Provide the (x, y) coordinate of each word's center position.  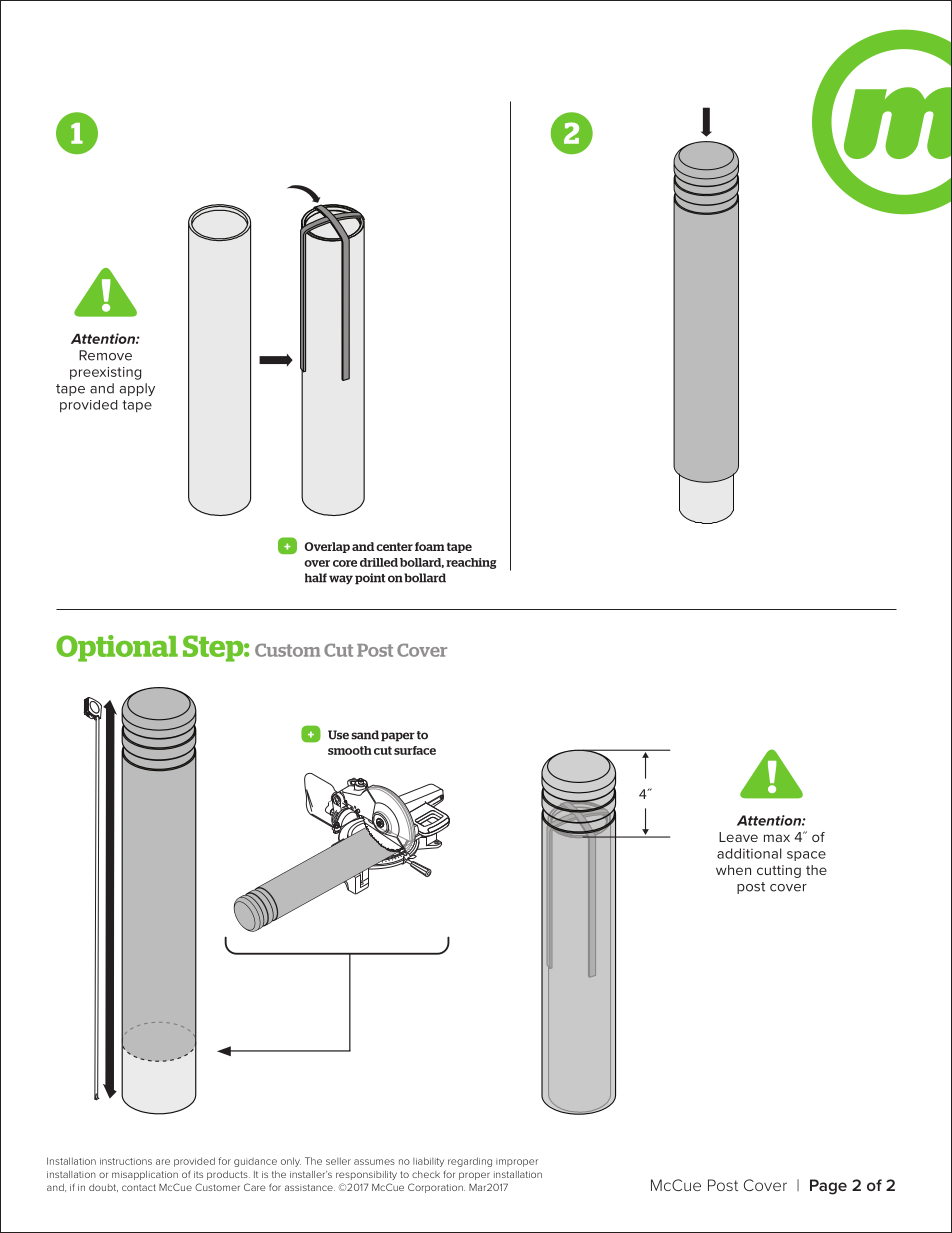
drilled (379, 562)
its (198, 1174)
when (733, 870)
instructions (126, 1161)
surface (415, 750)
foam (430, 546)
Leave (738, 837)
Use (338, 735)
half (316, 578)
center (394, 546)
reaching (471, 563)
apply (137, 389)
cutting (779, 871)
